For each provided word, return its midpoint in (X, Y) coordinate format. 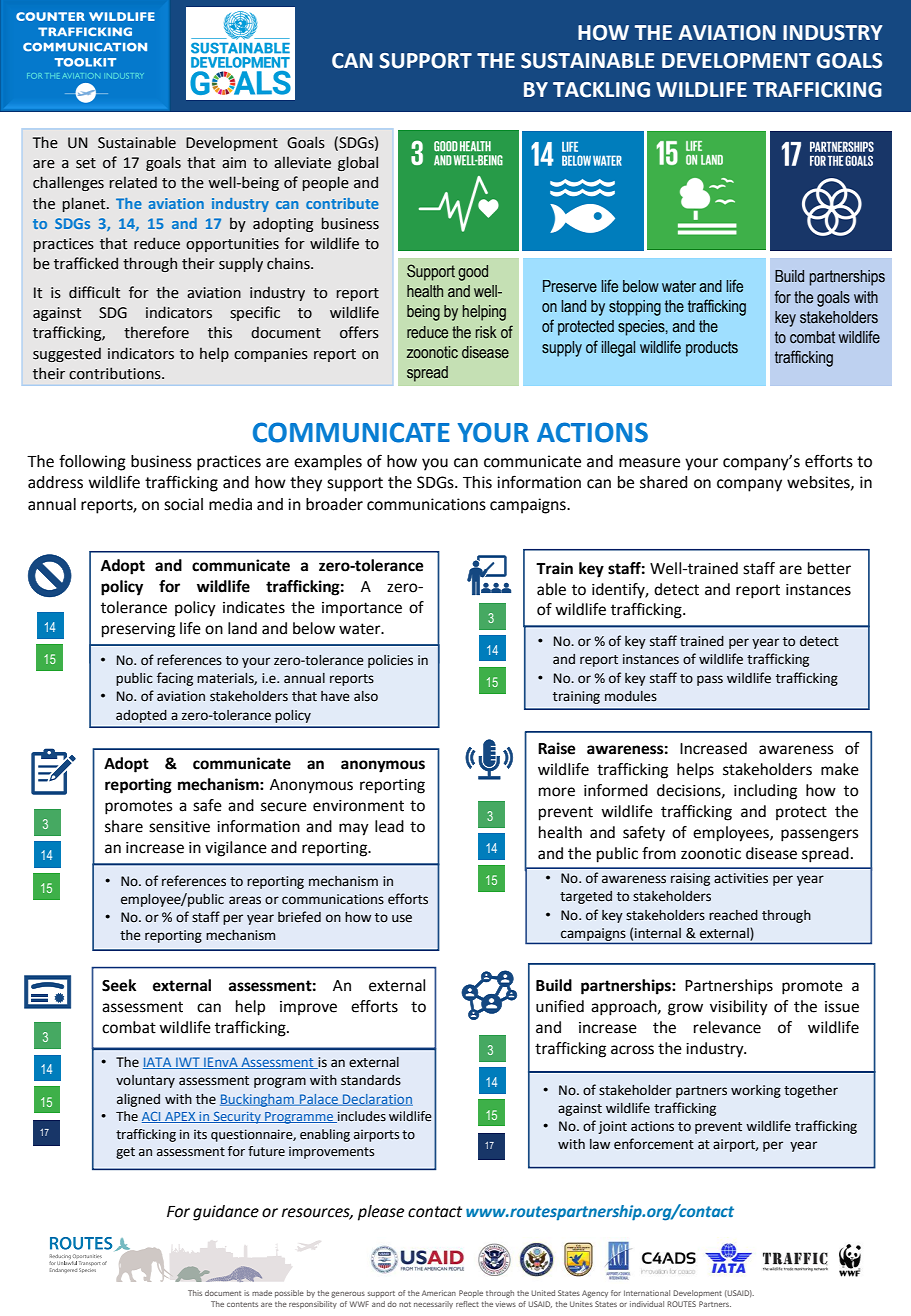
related (133, 182)
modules (631, 696)
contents (242, 1304)
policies (390, 661)
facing (175, 679)
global (358, 163)
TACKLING (601, 90)
